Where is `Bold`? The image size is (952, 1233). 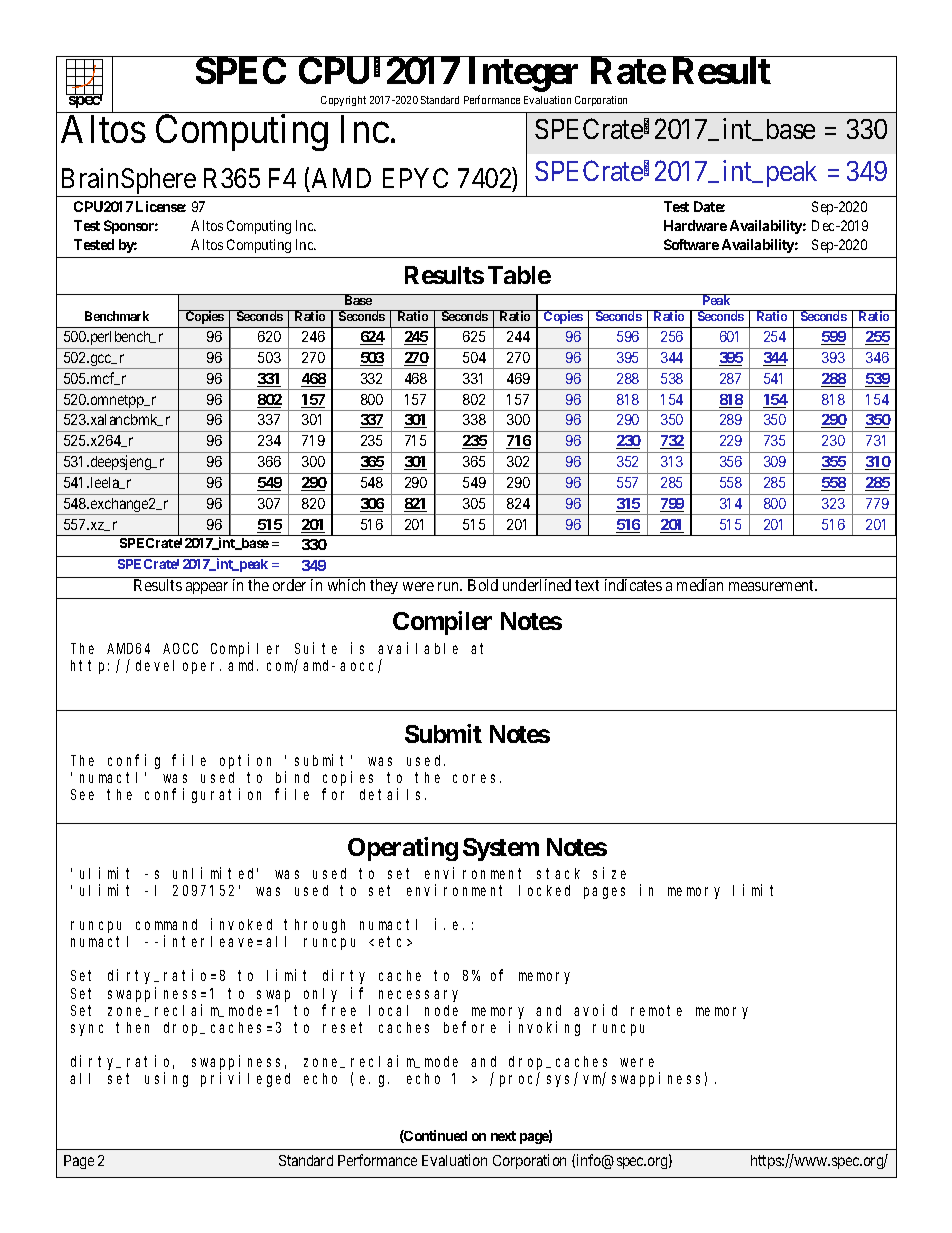 Bold is located at coordinates (483, 585).
